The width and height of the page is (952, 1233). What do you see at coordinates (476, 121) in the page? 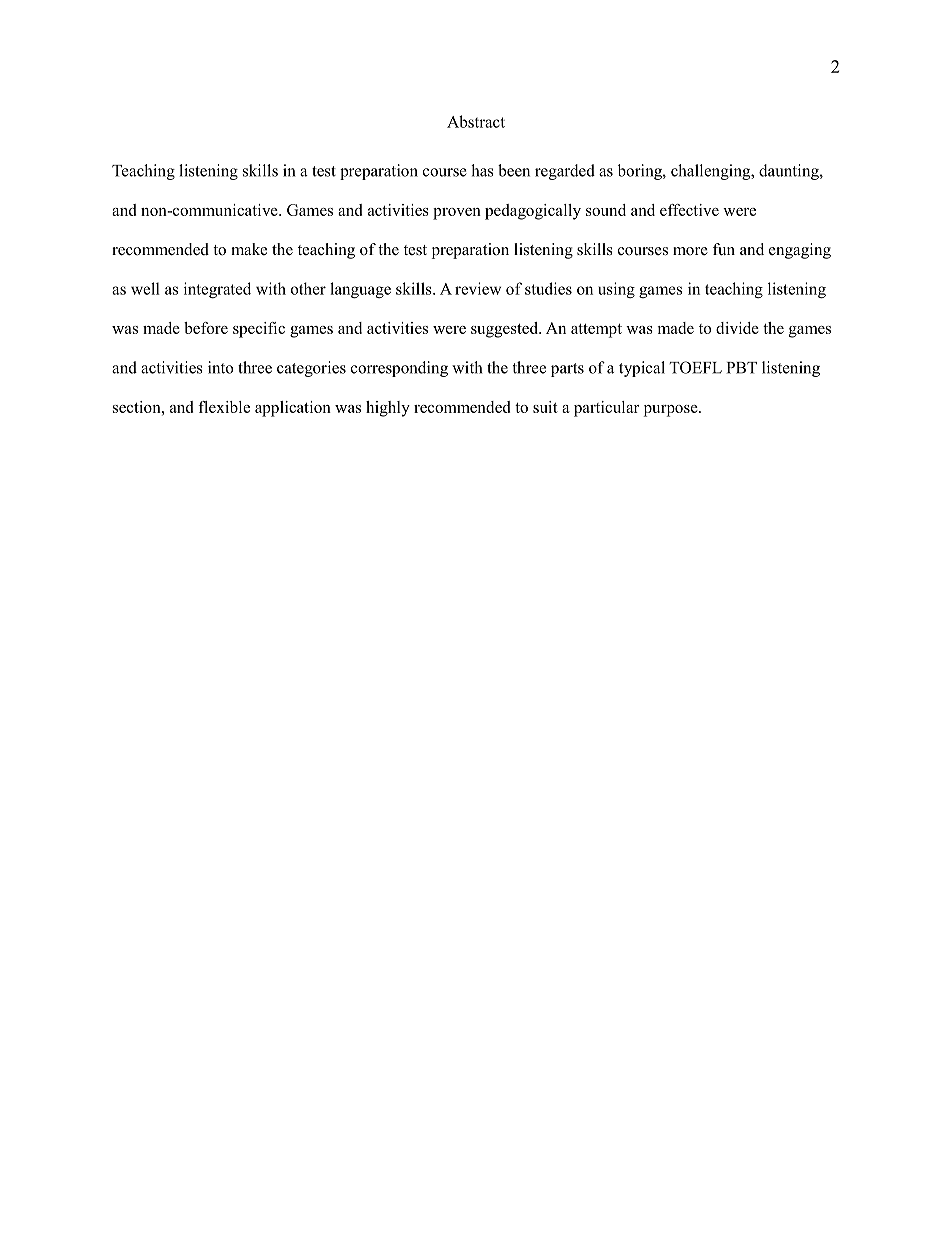
I see `Abstract` at bounding box center [476, 121].
